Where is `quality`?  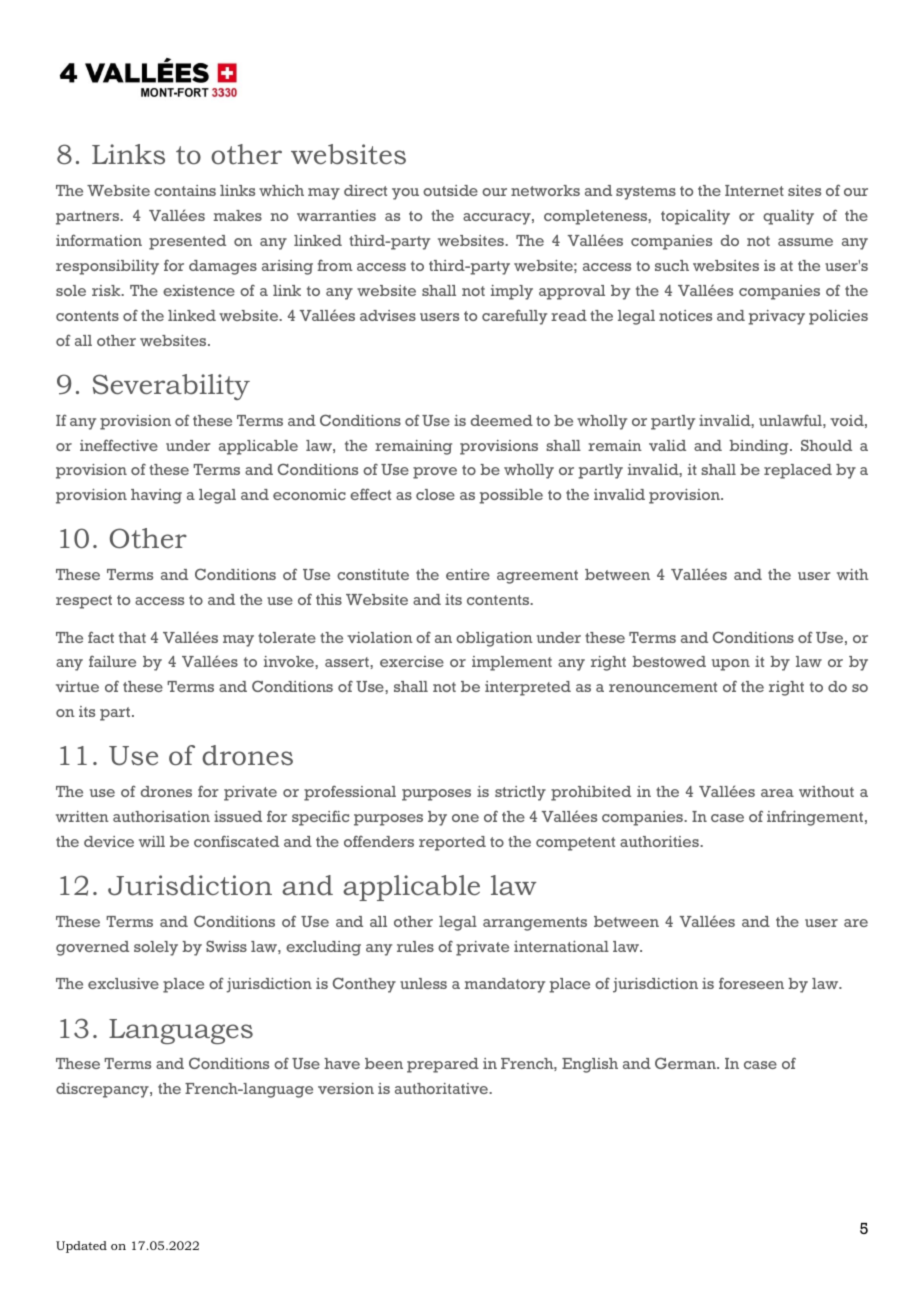 quality is located at coordinates (788, 217).
